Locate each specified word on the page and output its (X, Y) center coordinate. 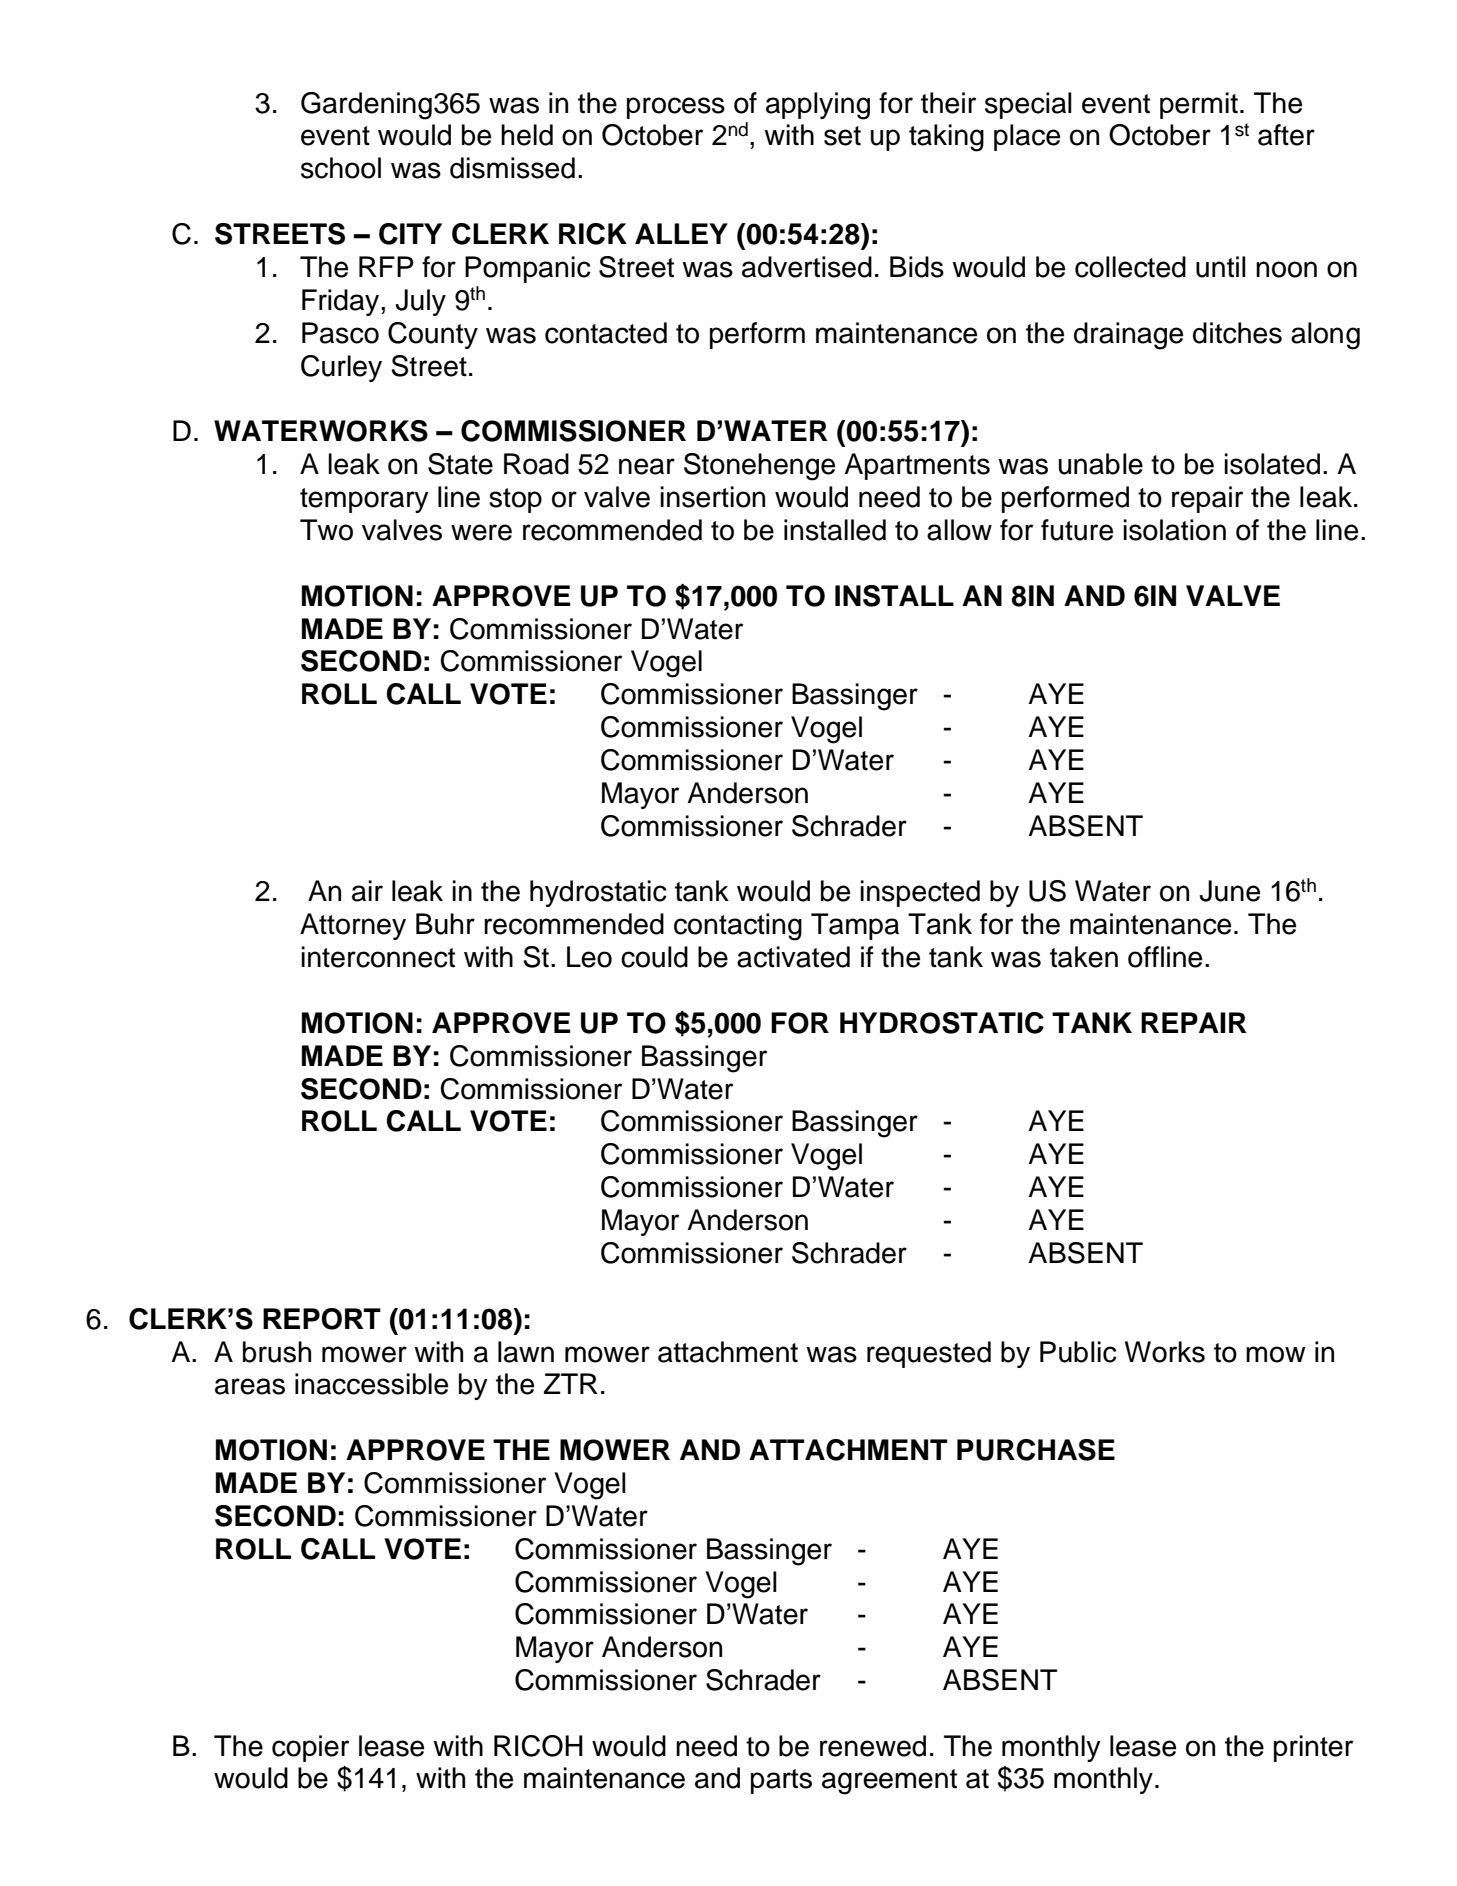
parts (781, 1781)
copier (310, 1748)
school (341, 168)
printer (1313, 1748)
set (842, 136)
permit (1199, 105)
